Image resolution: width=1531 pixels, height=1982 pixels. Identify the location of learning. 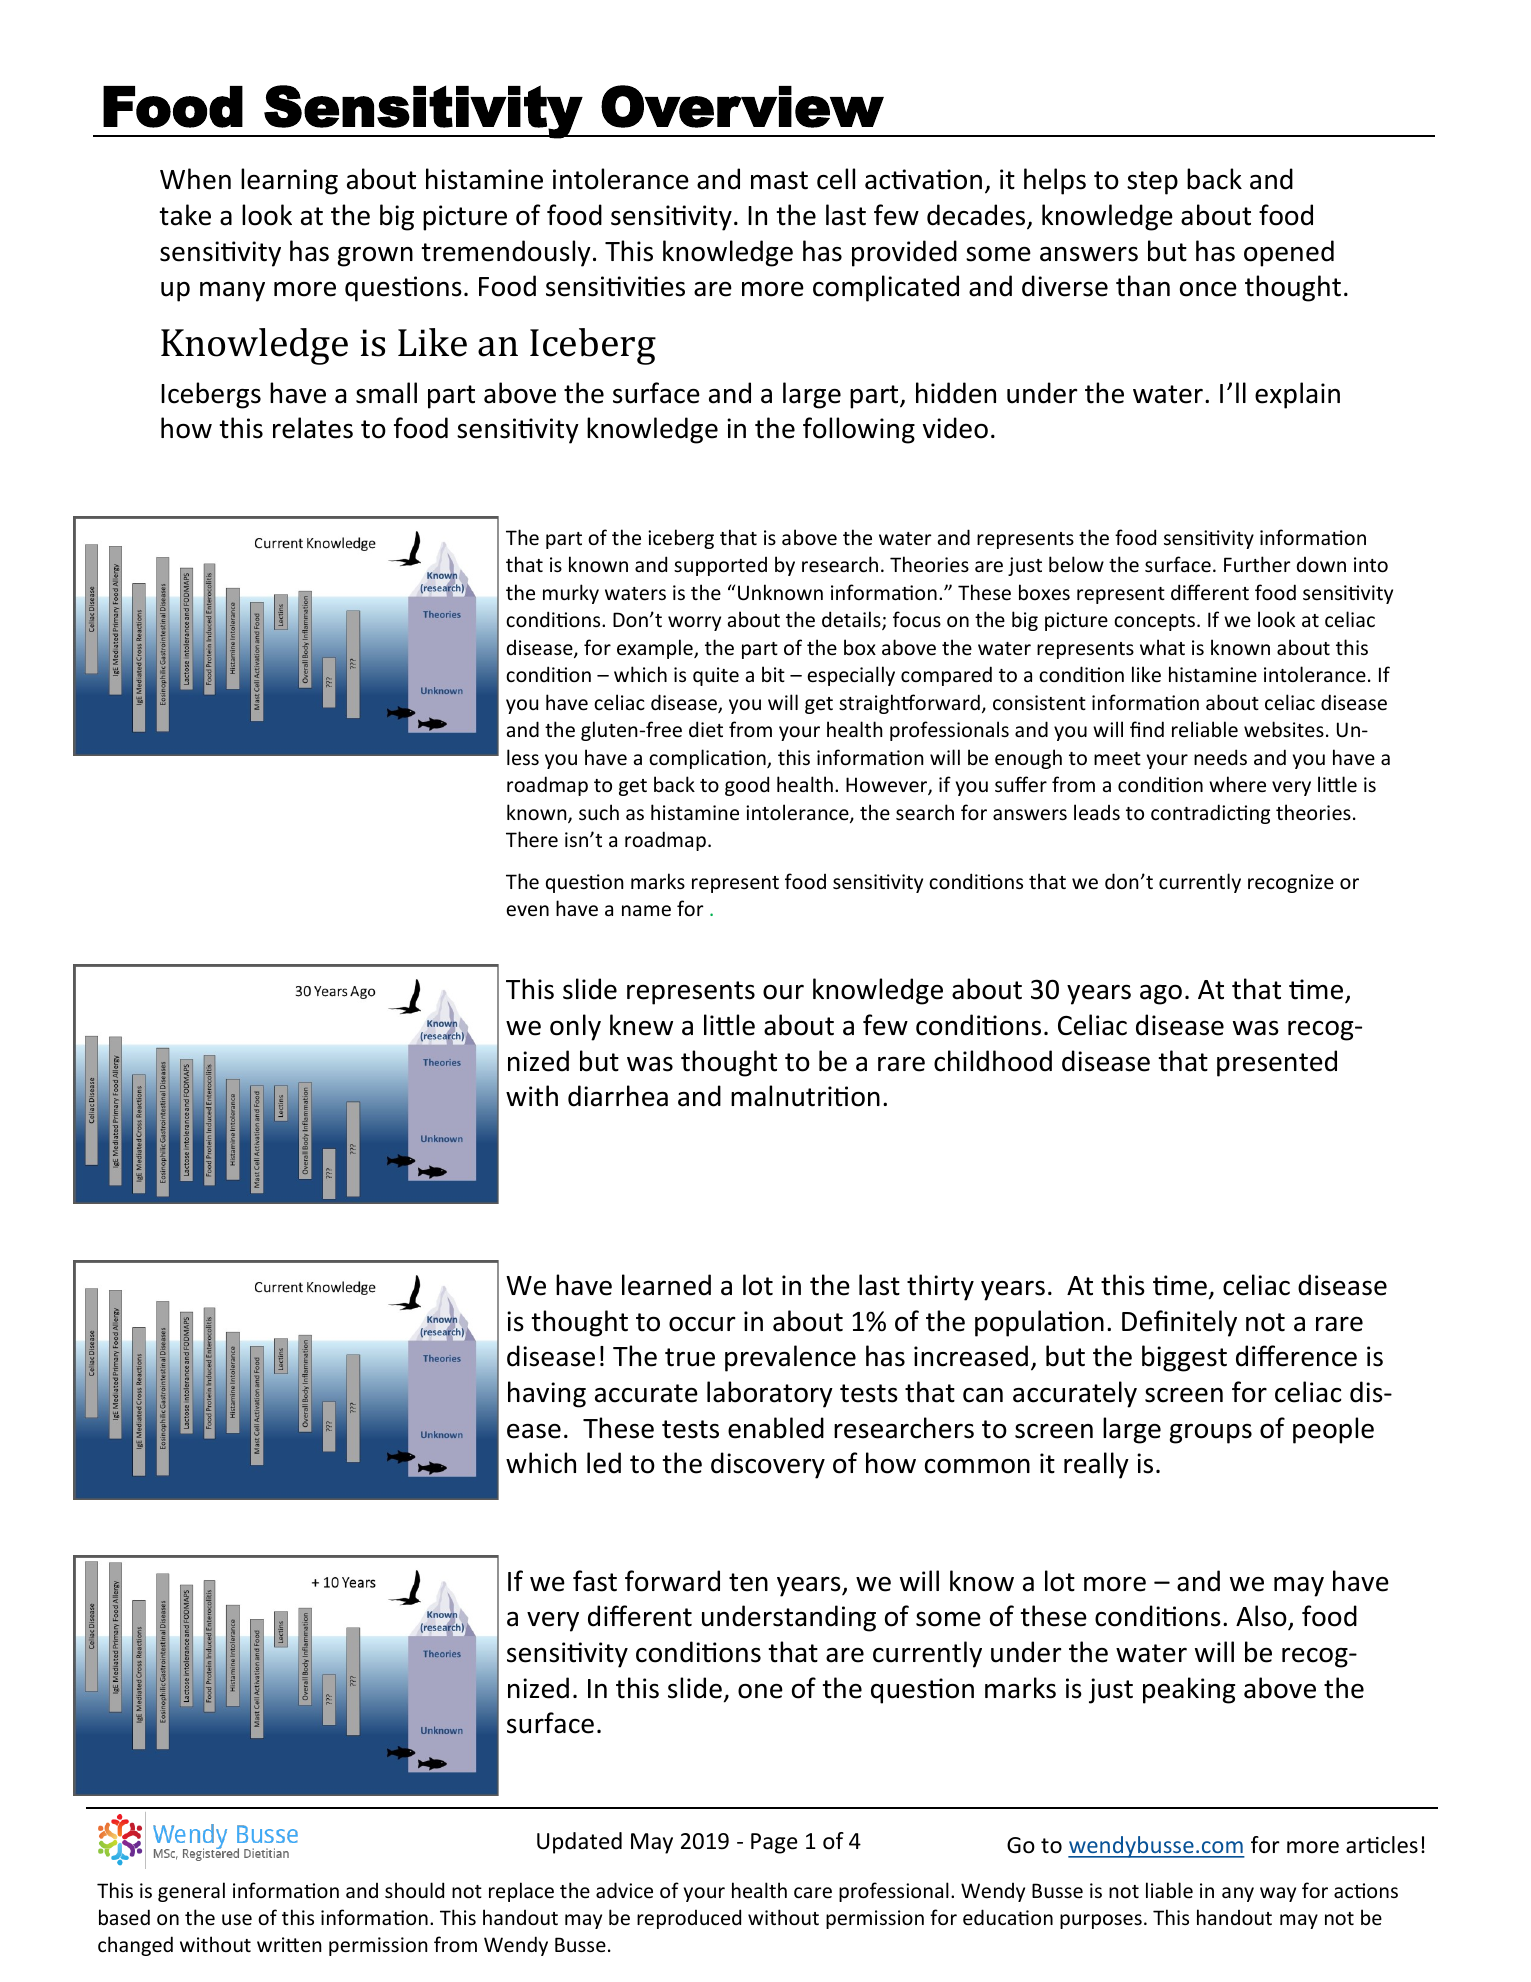
(289, 181).
